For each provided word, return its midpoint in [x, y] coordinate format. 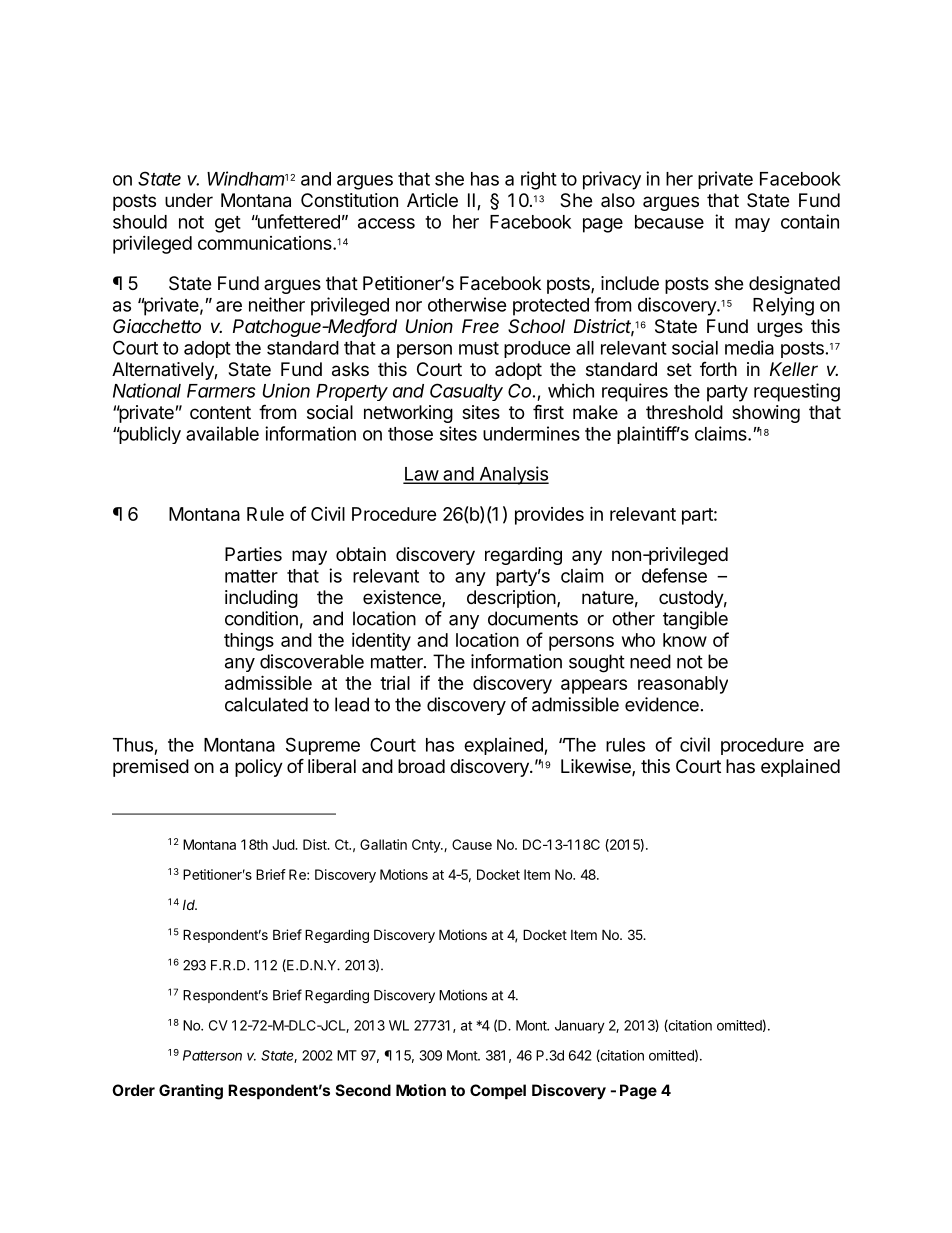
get [228, 224]
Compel [498, 1091]
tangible [695, 620]
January [580, 1027]
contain [810, 221]
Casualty [466, 392]
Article [432, 200]
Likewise [597, 767]
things [249, 642]
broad [421, 766]
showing [766, 414]
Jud [284, 844]
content [220, 412]
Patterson [212, 1055]
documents [533, 618]
